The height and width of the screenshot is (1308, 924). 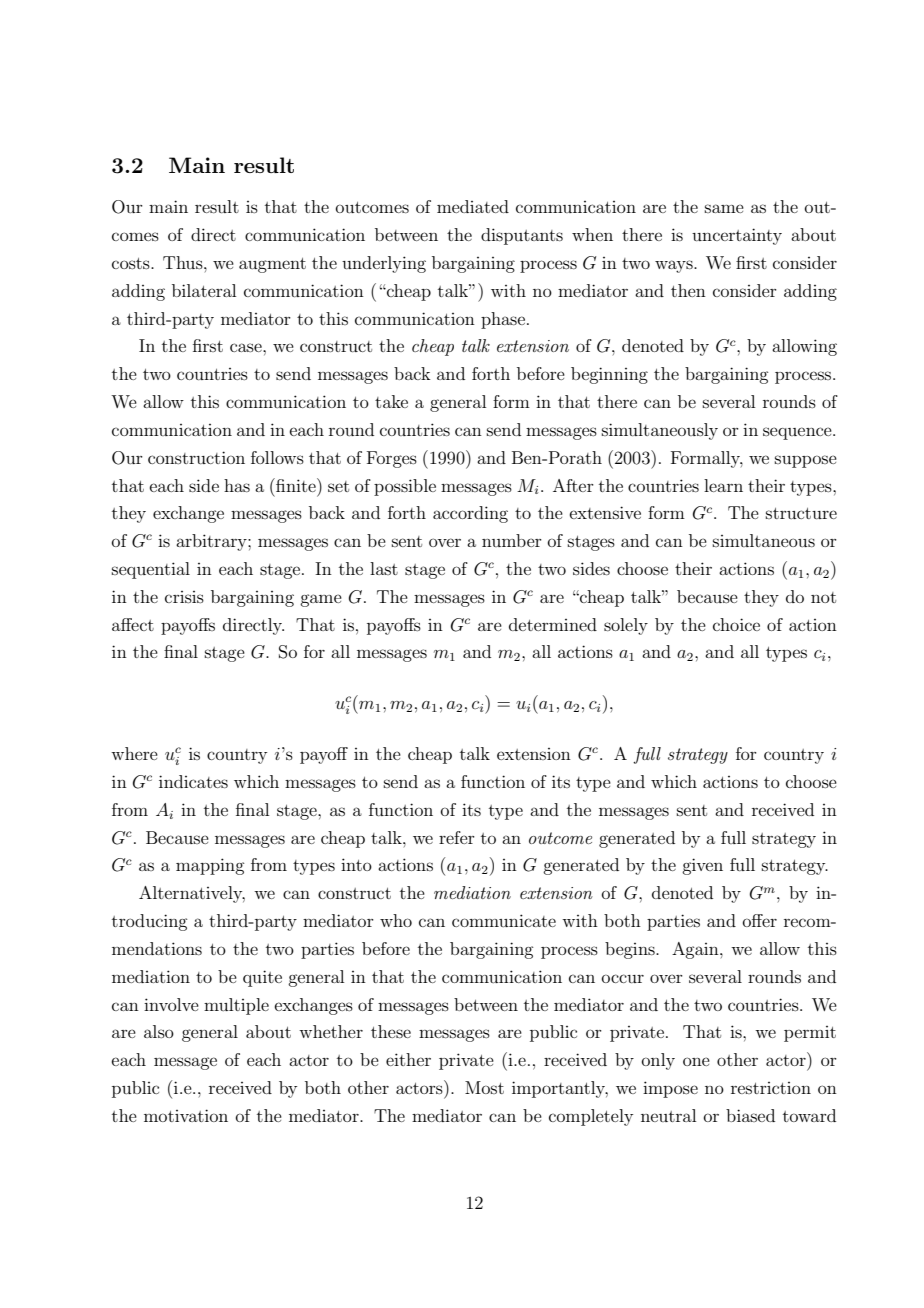 I want to click on Thus, so click(x=184, y=262).
